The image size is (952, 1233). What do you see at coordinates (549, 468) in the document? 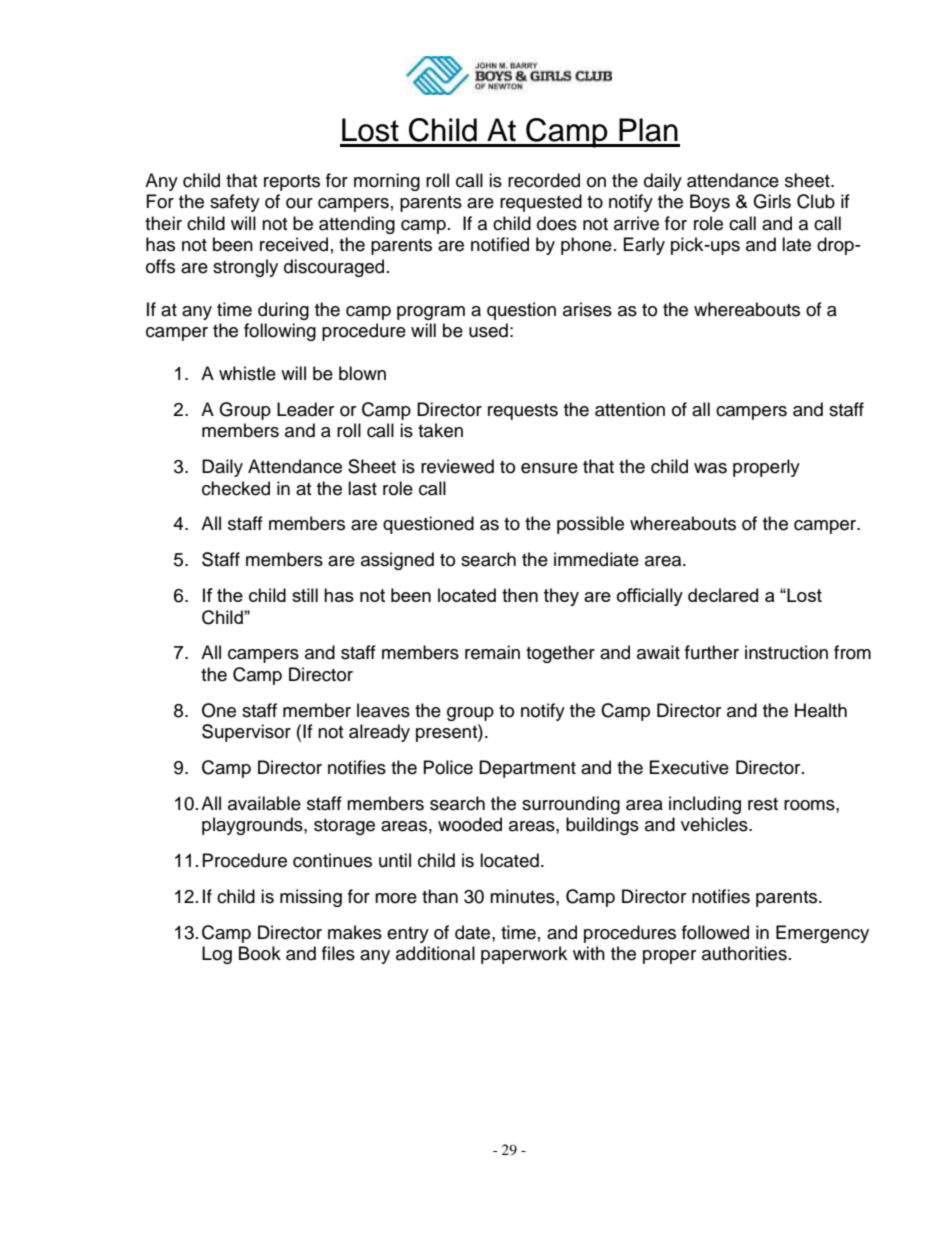
I see `ensure` at bounding box center [549, 468].
